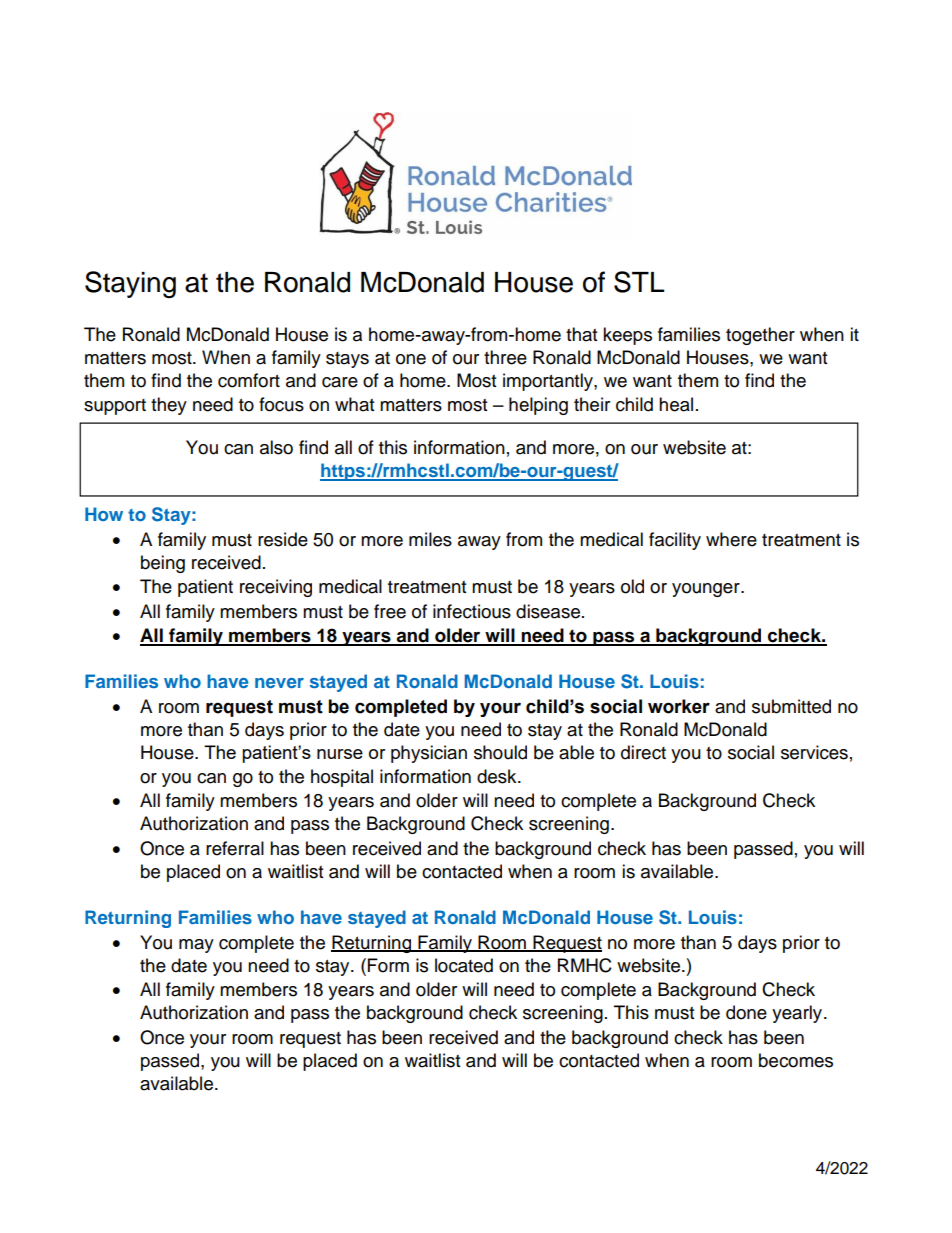  I want to click on miles, so click(430, 539).
